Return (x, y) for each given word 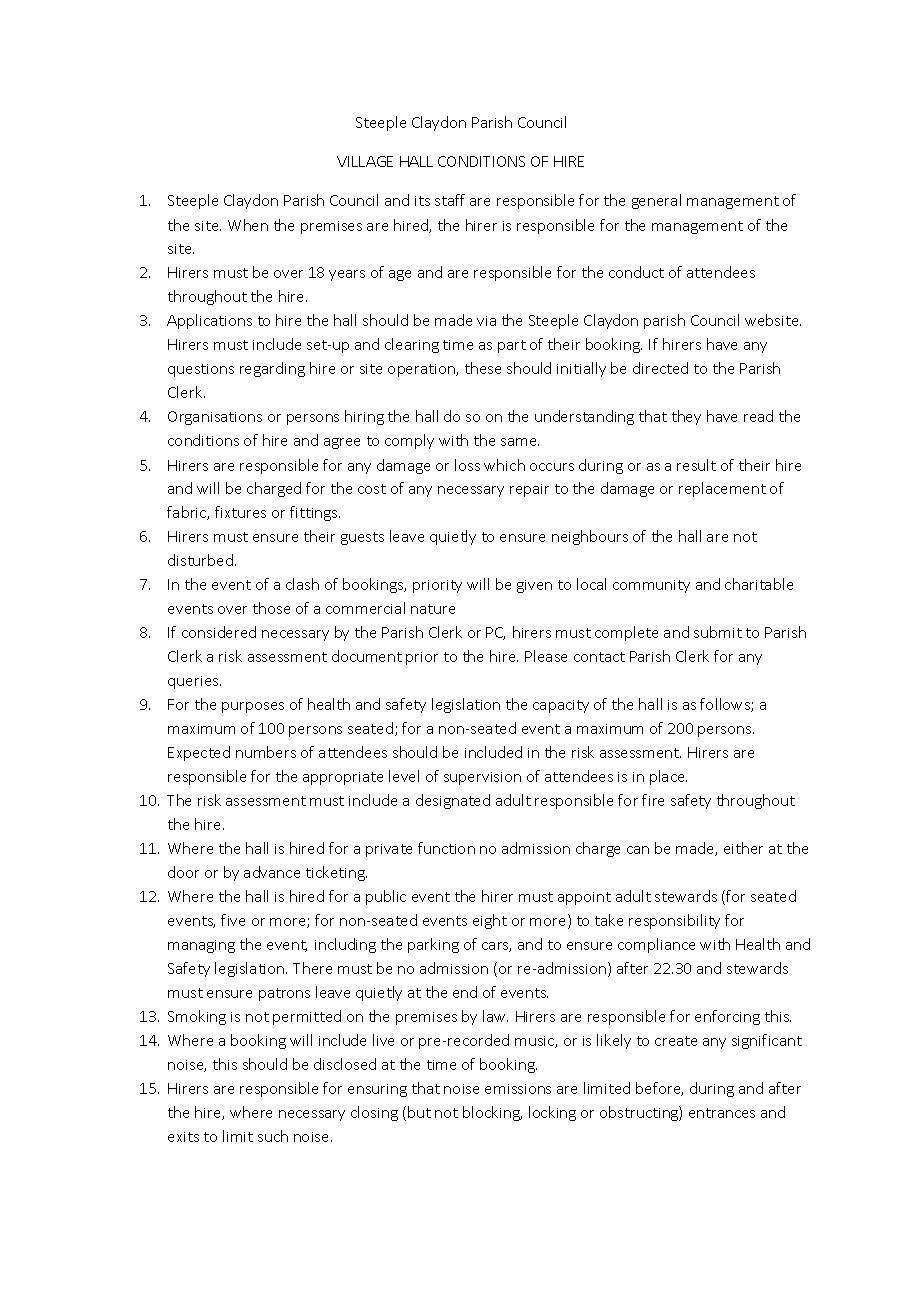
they (686, 417)
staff (450, 200)
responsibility (674, 921)
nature (433, 609)
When (248, 225)
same (520, 442)
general (656, 201)
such (273, 1136)
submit (718, 632)
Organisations (215, 418)
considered (219, 632)
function (446, 848)
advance (272, 872)
